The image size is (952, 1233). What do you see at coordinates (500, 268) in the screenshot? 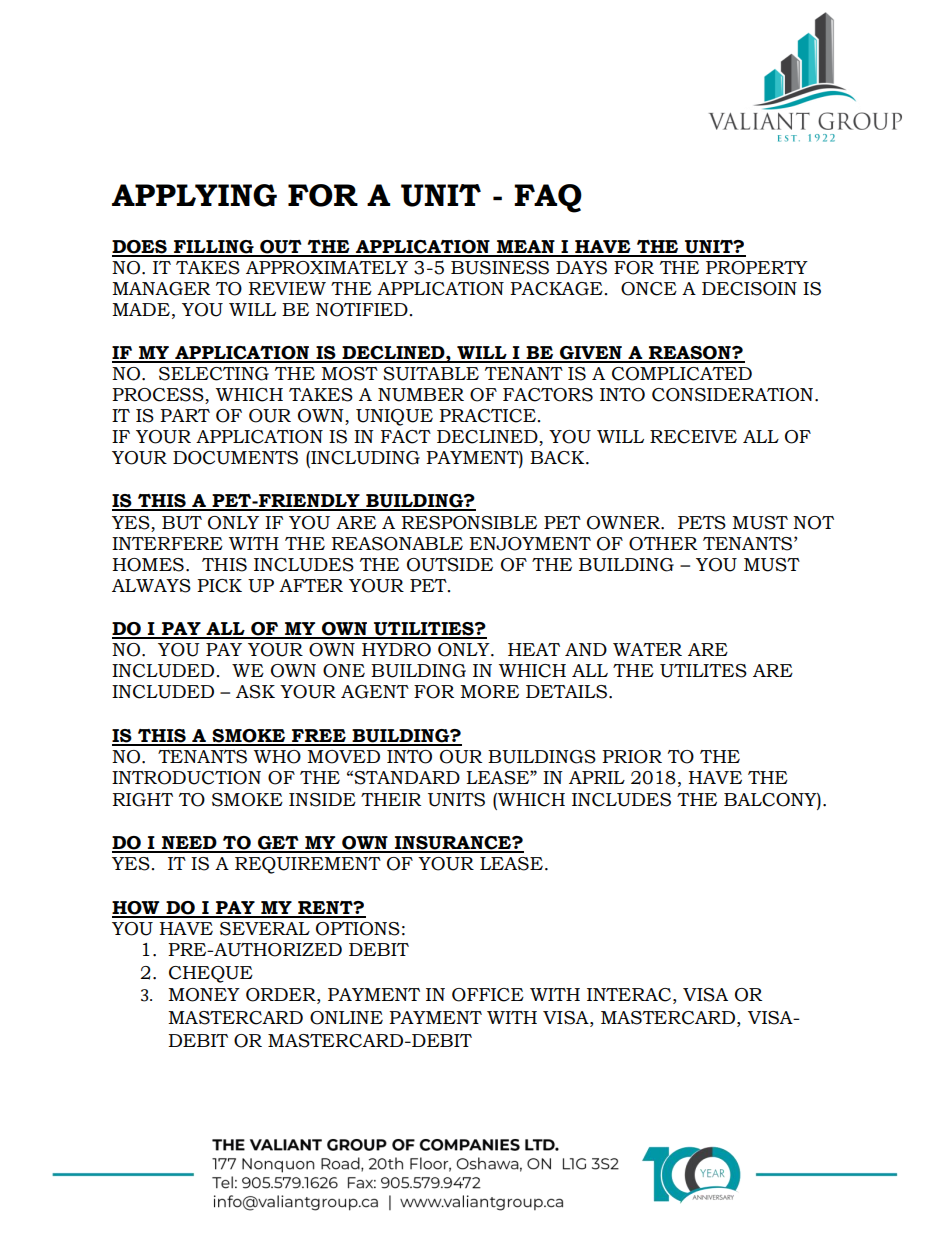
I see `BUSINESS` at bounding box center [500, 268].
